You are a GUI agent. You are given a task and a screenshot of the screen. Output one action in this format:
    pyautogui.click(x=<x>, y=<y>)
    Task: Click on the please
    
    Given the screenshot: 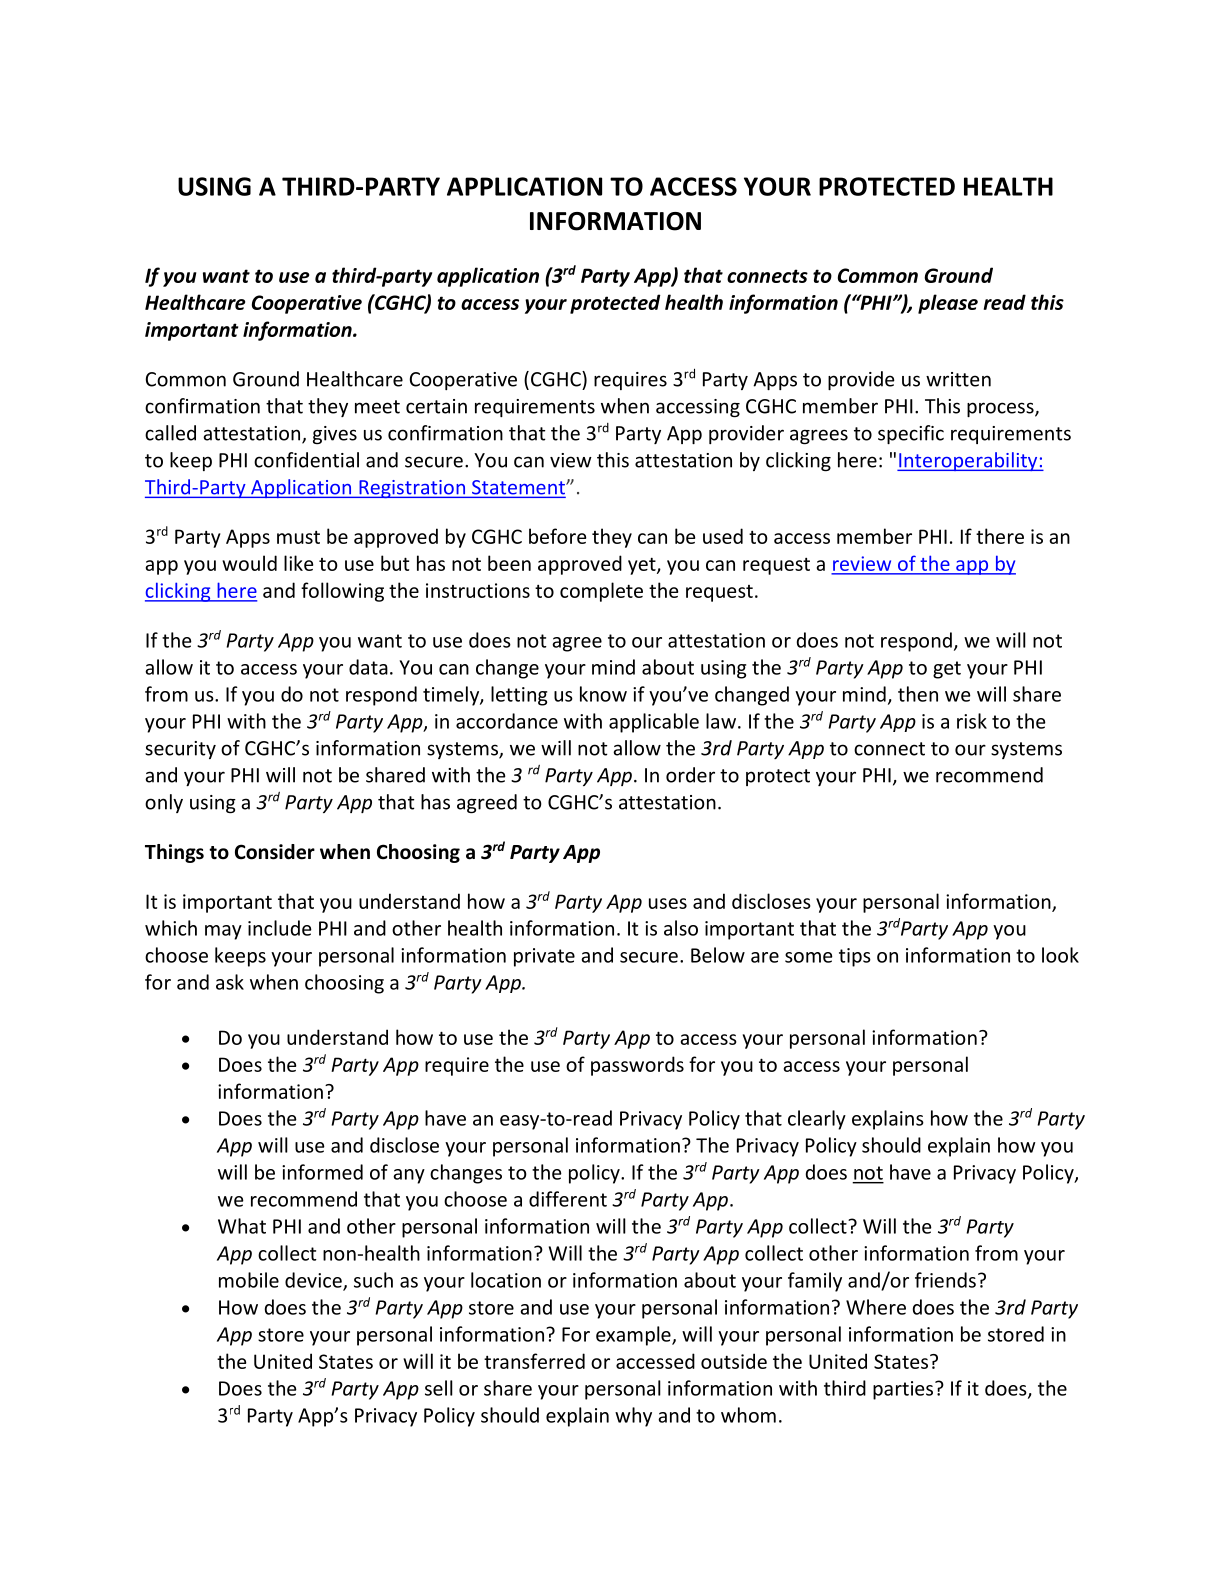 What is the action you would take?
    pyautogui.click(x=948, y=304)
